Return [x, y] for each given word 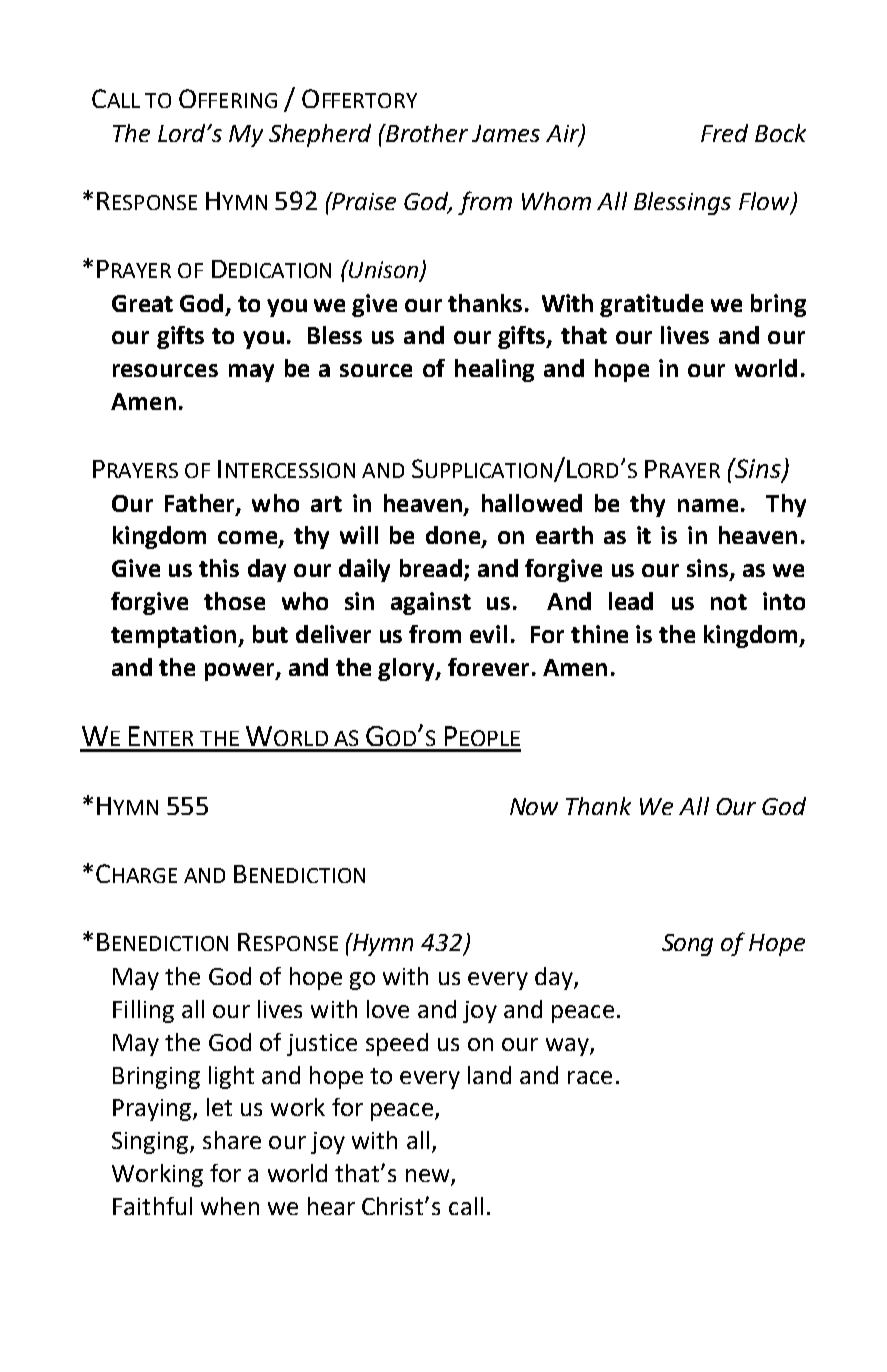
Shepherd [320, 135]
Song [687, 945]
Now [534, 806]
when [230, 1206]
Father [201, 504]
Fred [724, 133]
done [454, 536]
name [708, 505]
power [241, 672]
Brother [426, 133]
